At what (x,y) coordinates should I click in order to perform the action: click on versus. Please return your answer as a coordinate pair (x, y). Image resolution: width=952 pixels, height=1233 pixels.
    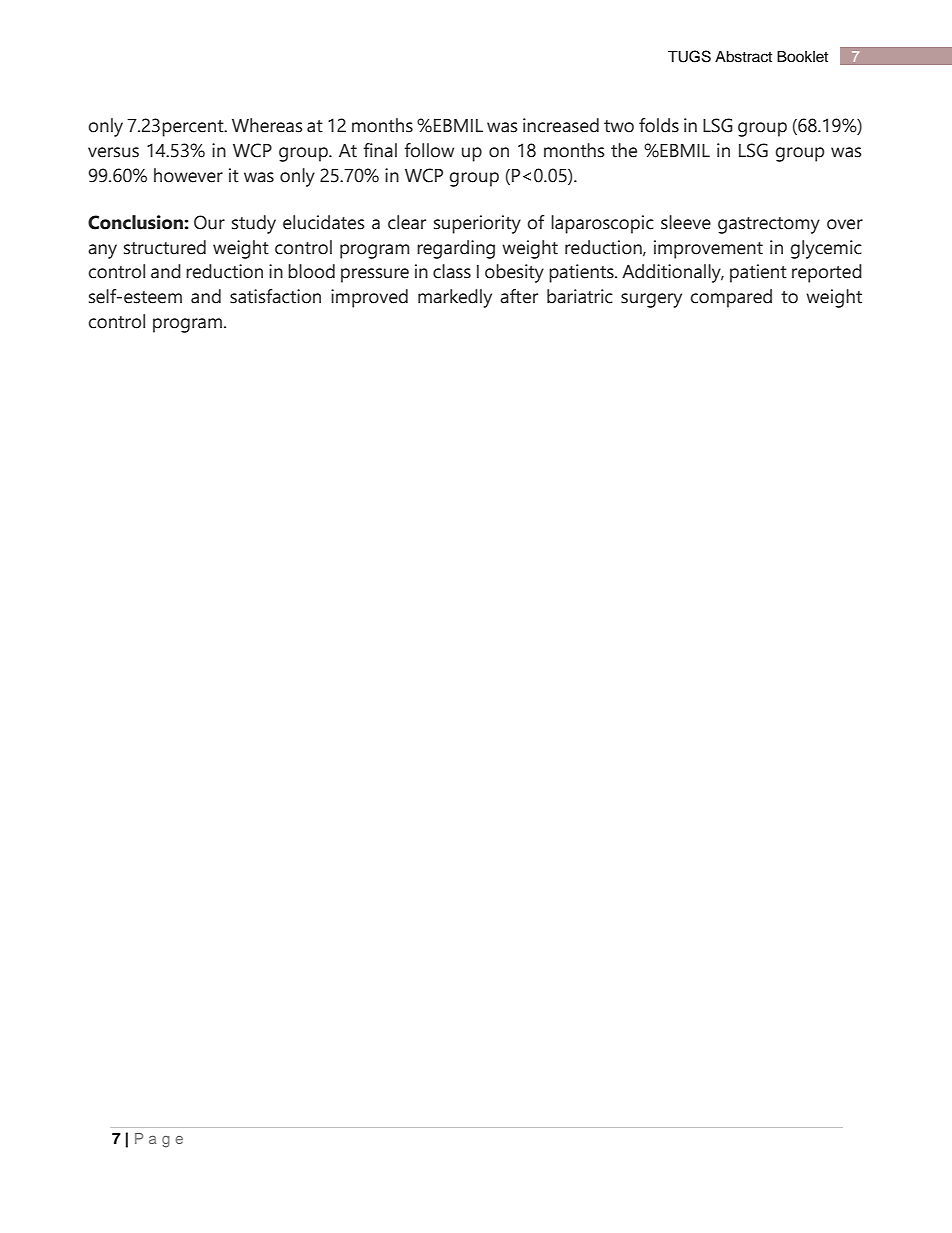
    Looking at the image, I should click on (113, 152).
